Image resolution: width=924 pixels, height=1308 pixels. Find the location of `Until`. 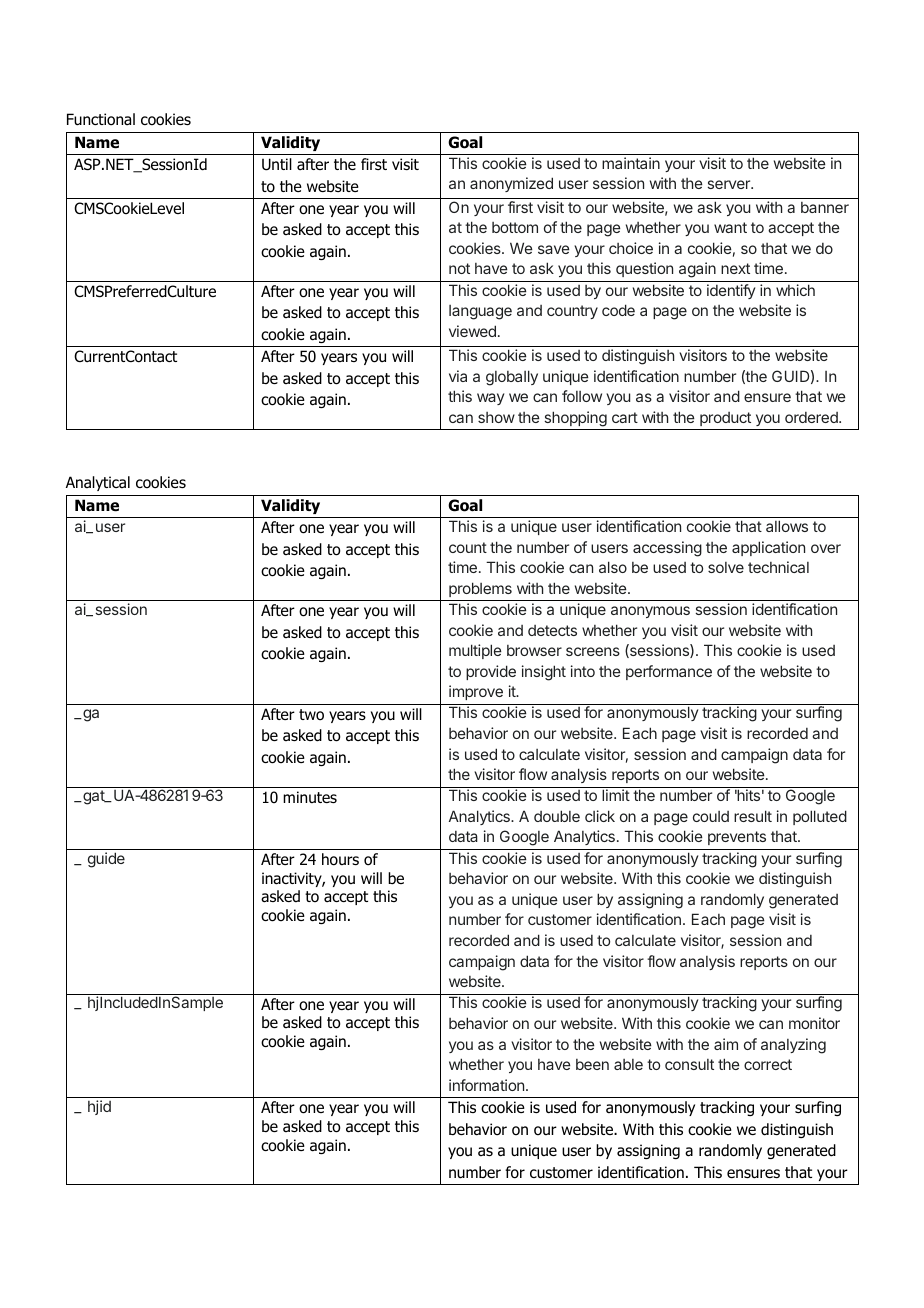

Until is located at coordinates (277, 164).
